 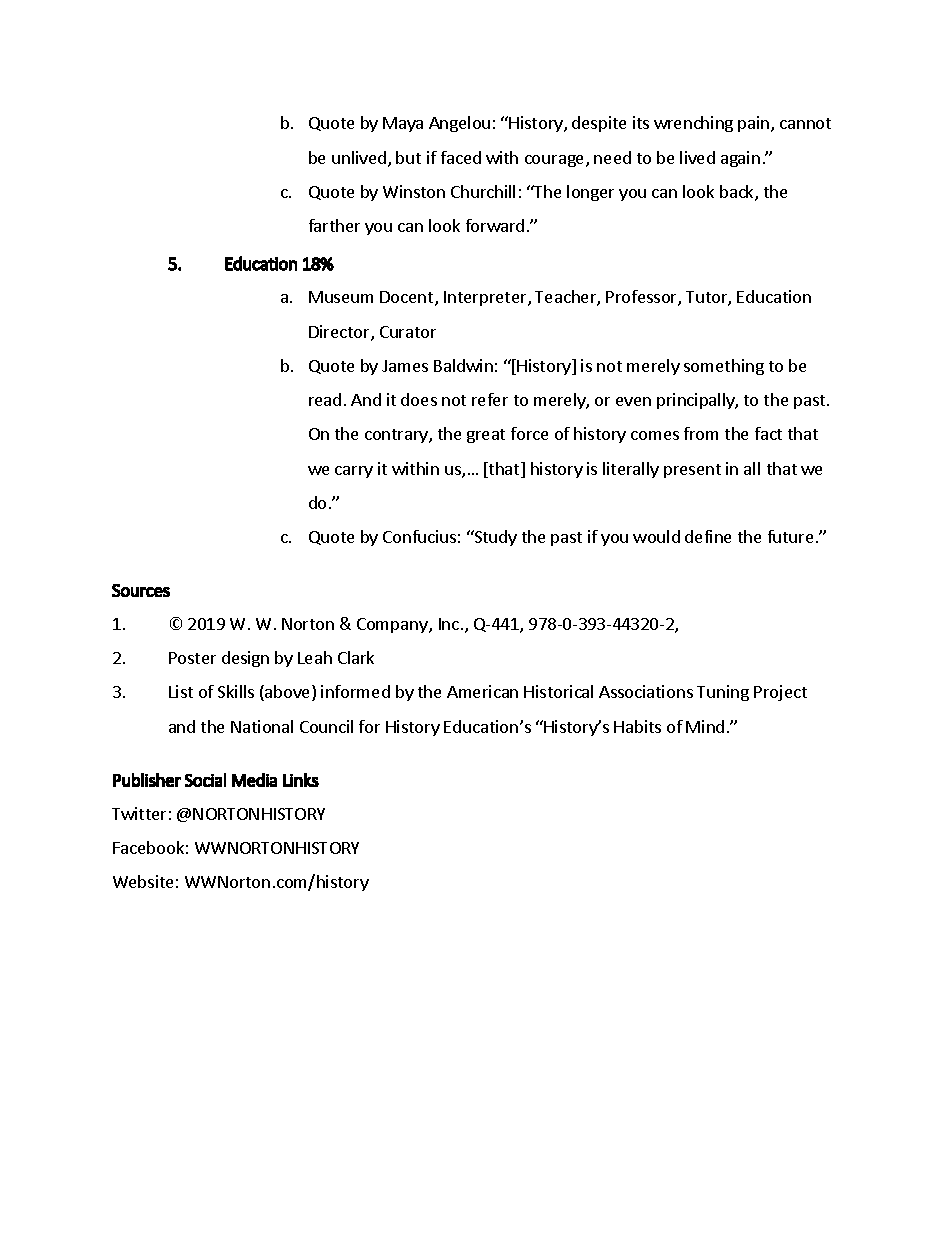 What do you see at coordinates (393, 625) in the image?
I see `Company` at bounding box center [393, 625].
